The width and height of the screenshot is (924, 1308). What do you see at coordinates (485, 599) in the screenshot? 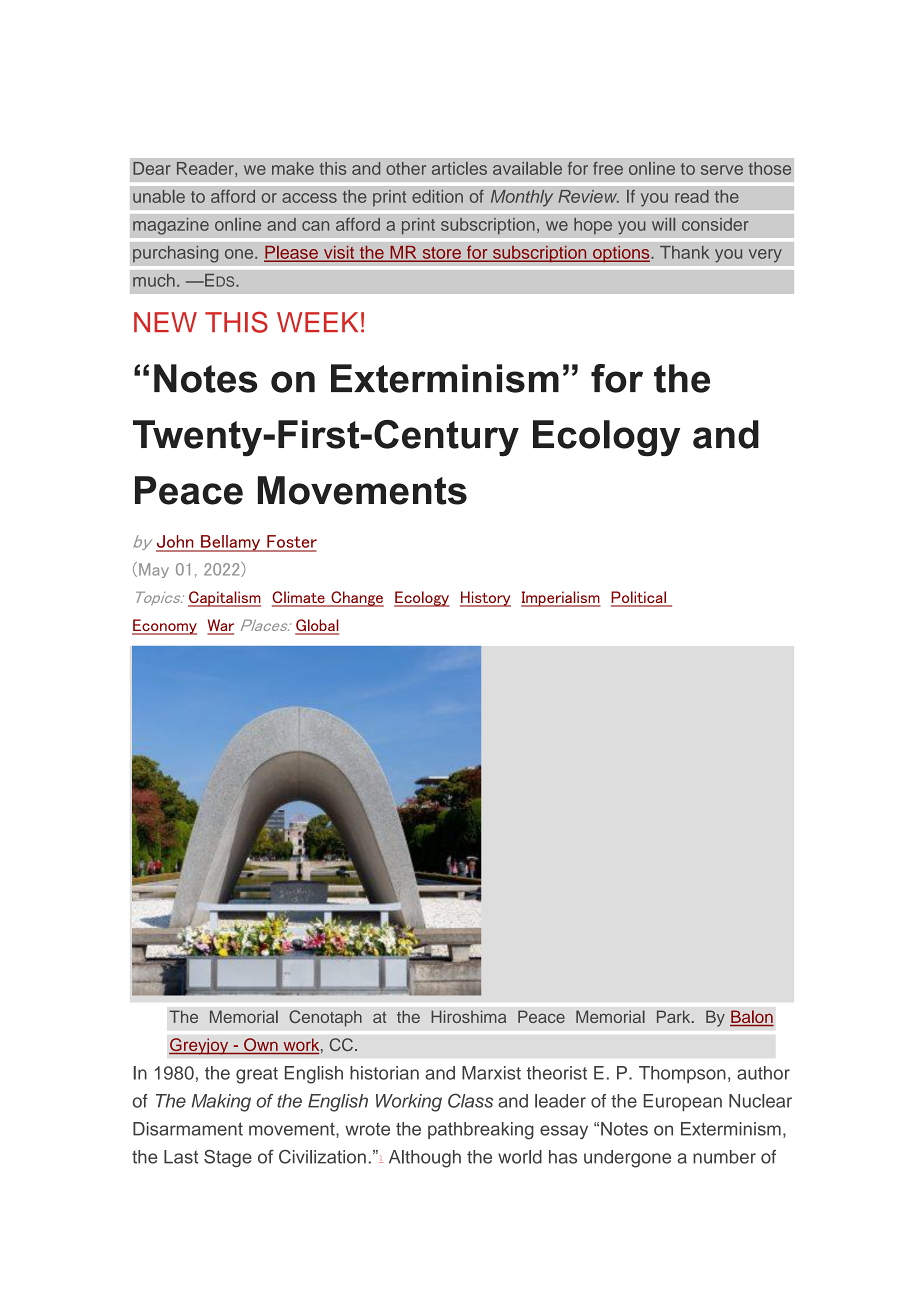
I see `History` at bounding box center [485, 599].
